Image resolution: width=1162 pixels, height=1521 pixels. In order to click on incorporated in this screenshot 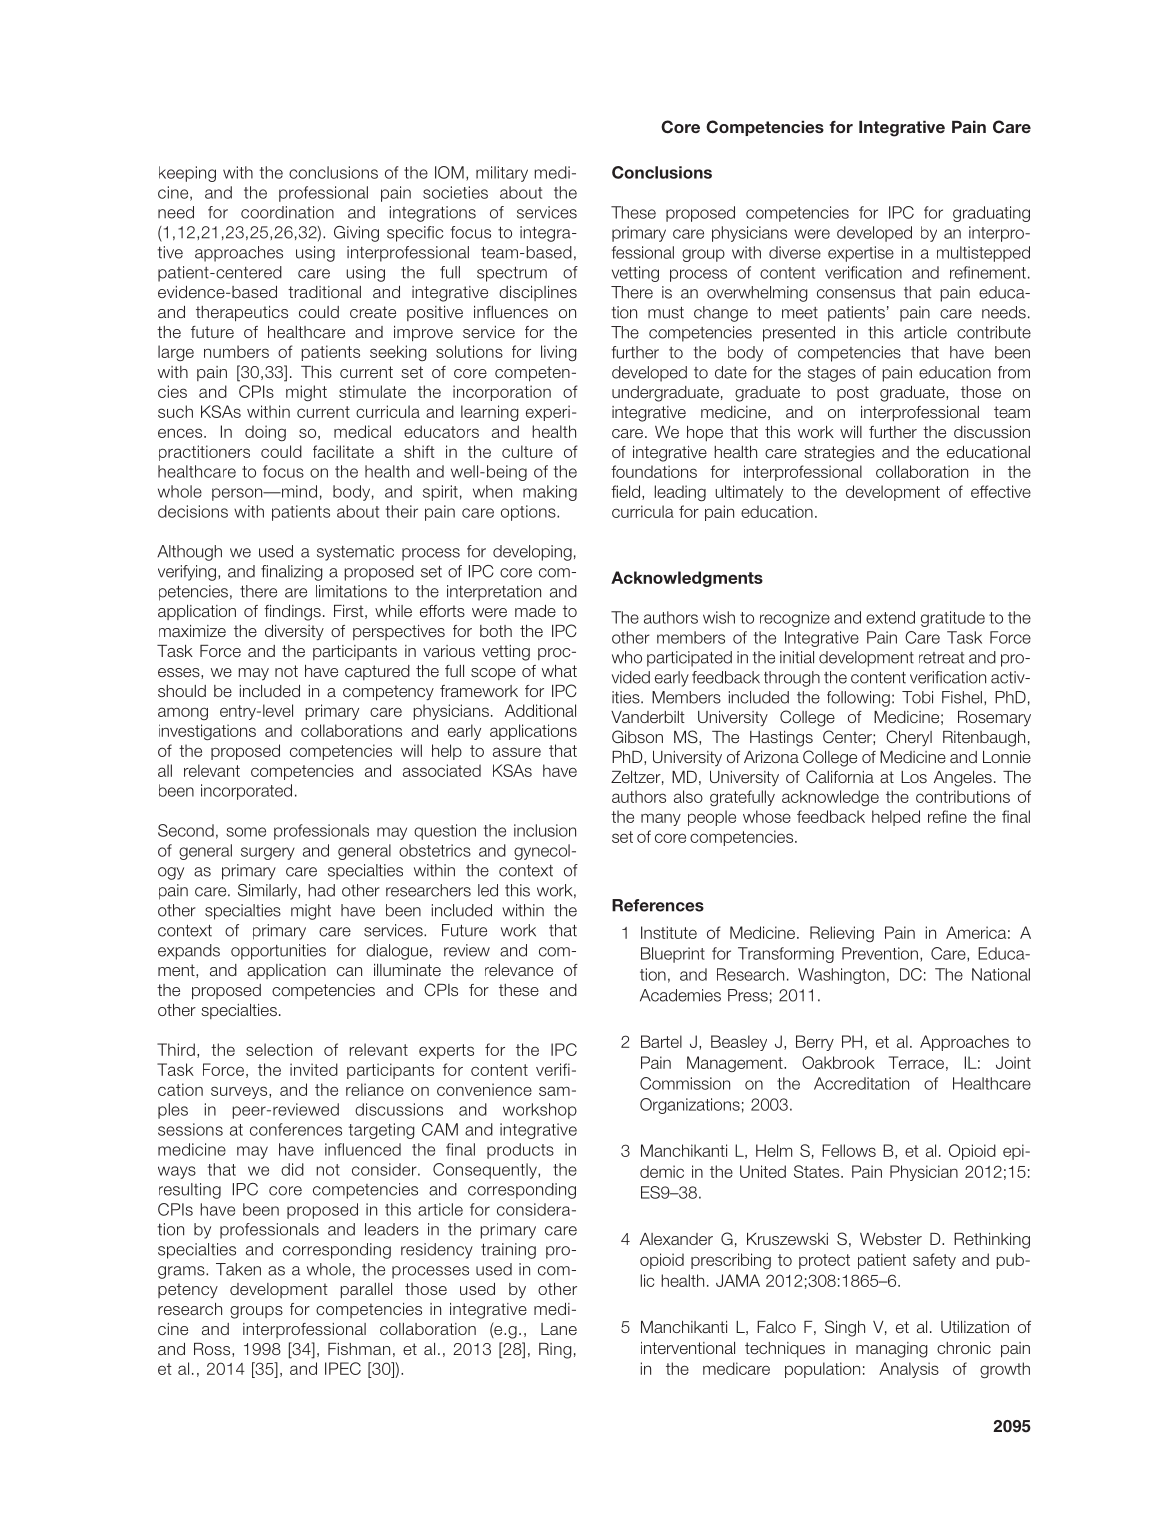, I will do `click(246, 792)`.
